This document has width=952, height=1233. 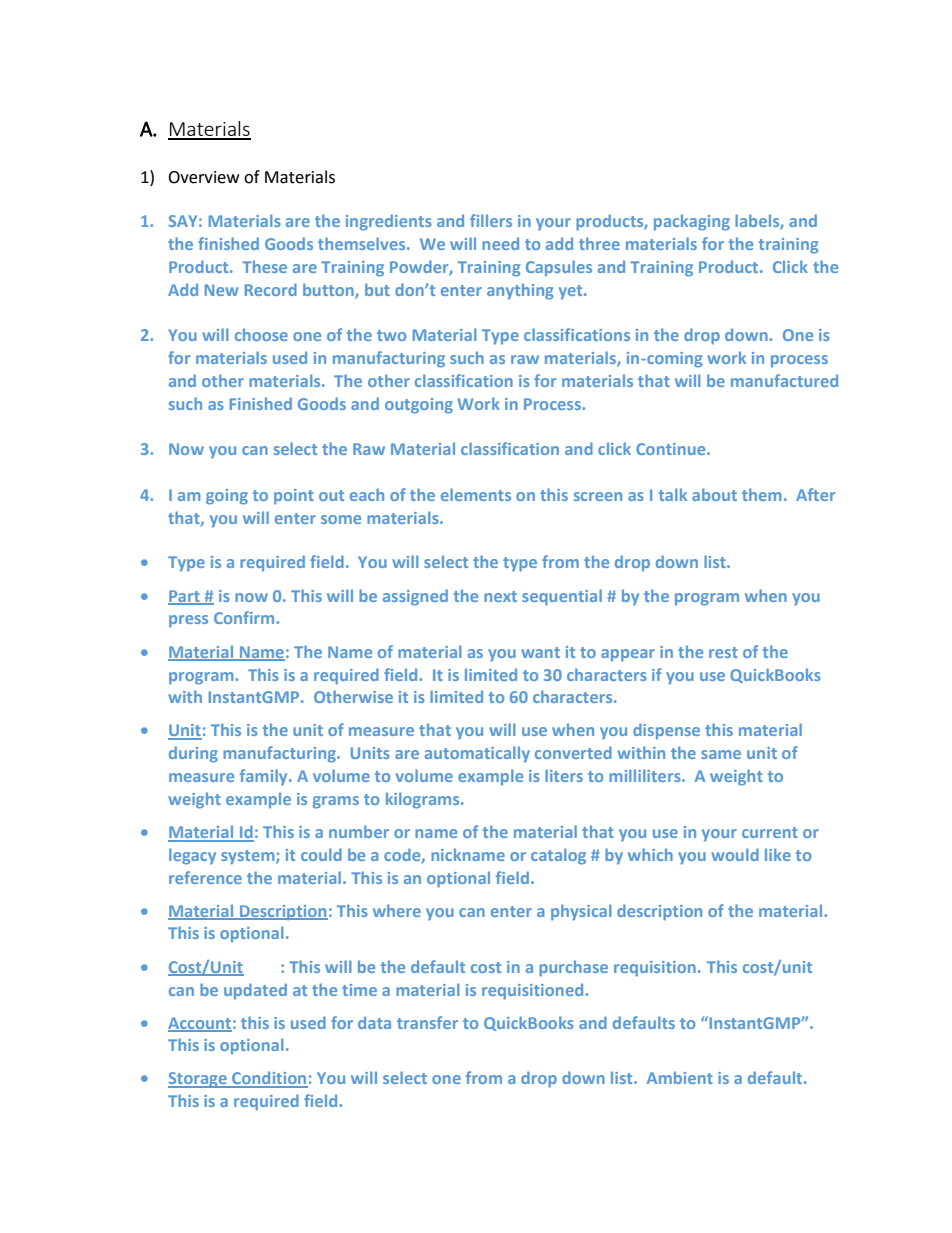 I want to click on packaging, so click(x=692, y=222).
